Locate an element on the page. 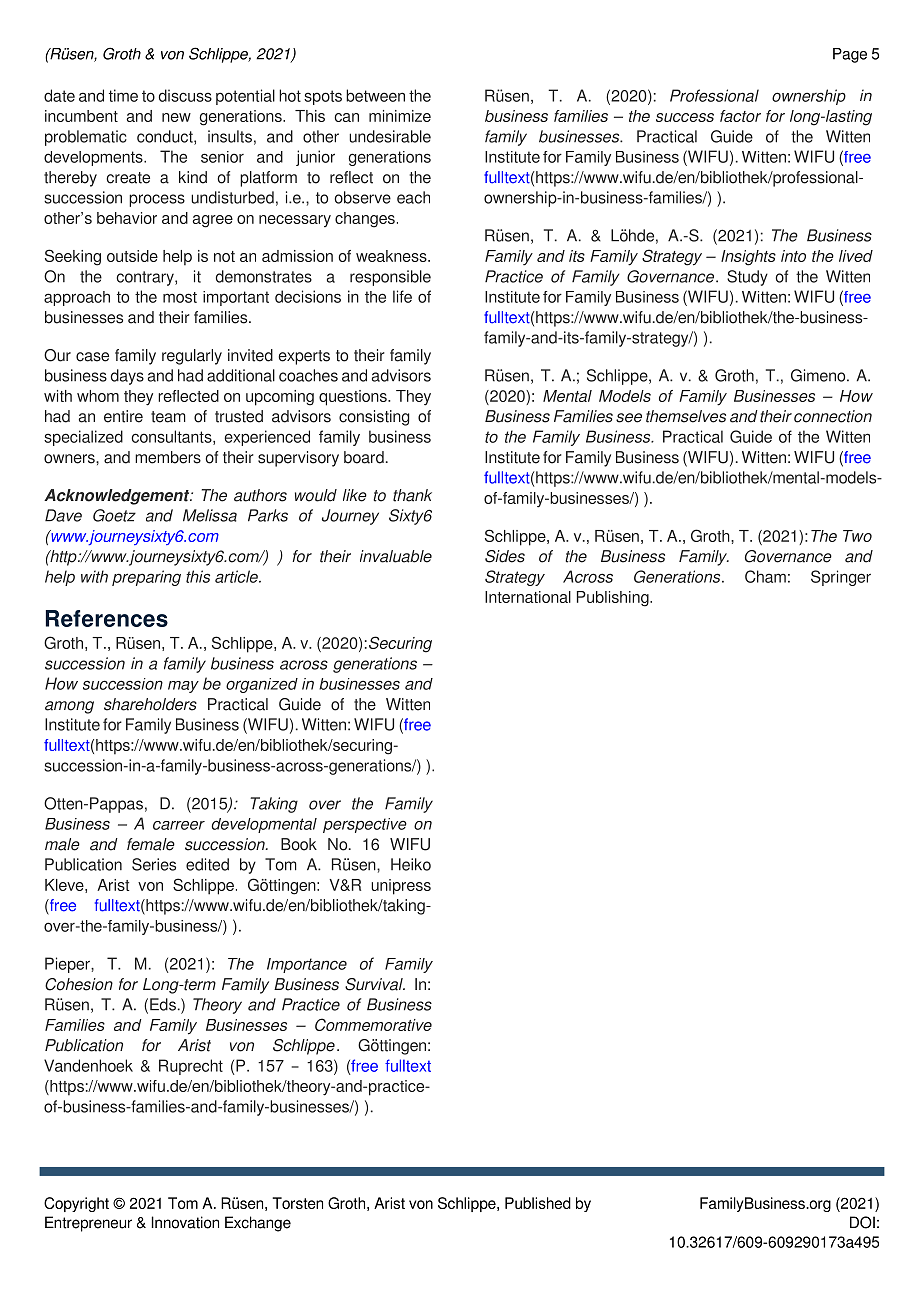 This page has height=1308, width=924. discuss is located at coordinates (185, 95).
